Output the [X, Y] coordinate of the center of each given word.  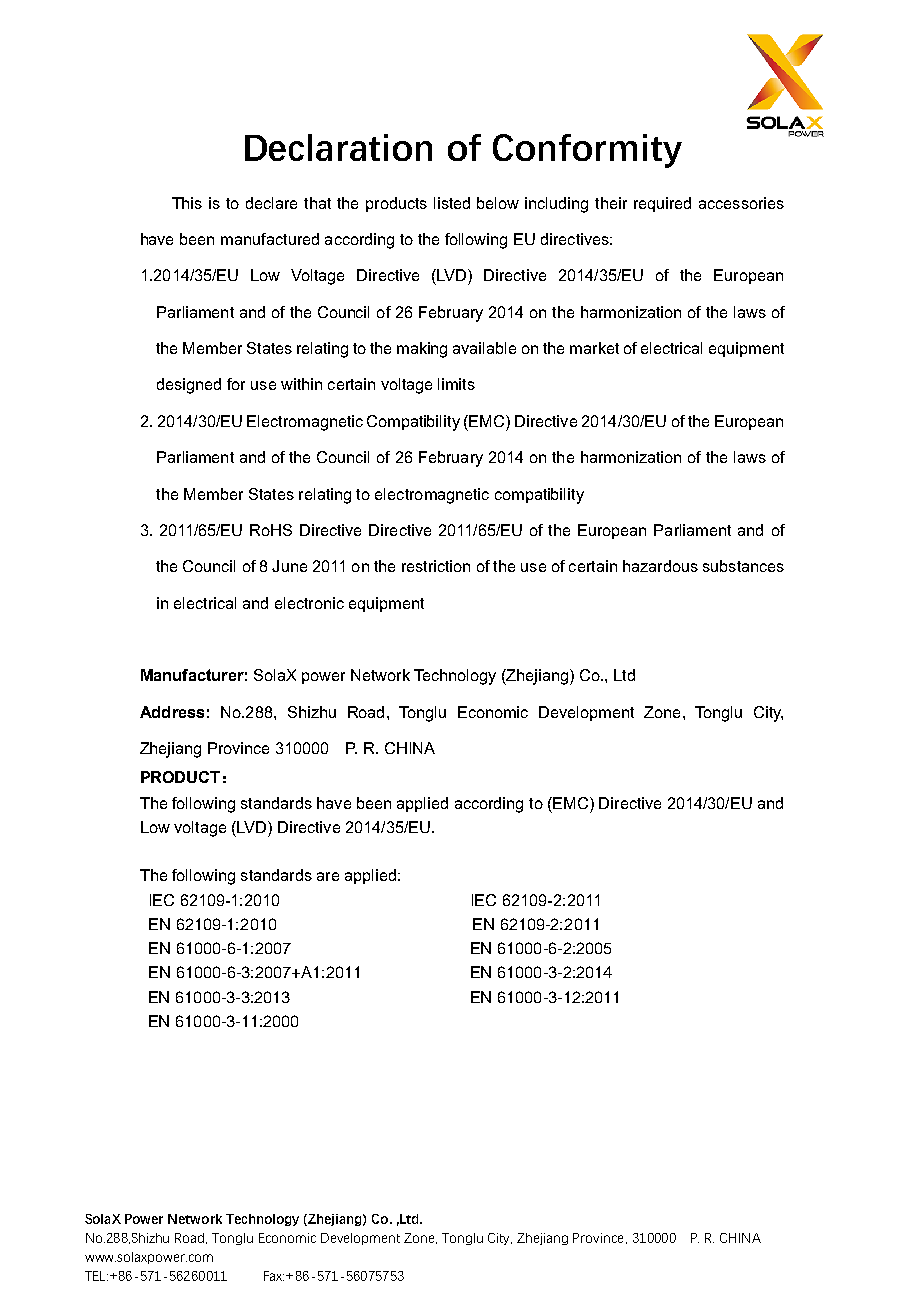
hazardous [660, 566]
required [662, 204]
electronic [309, 603]
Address [172, 712]
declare [271, 203]
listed [452, 203]
